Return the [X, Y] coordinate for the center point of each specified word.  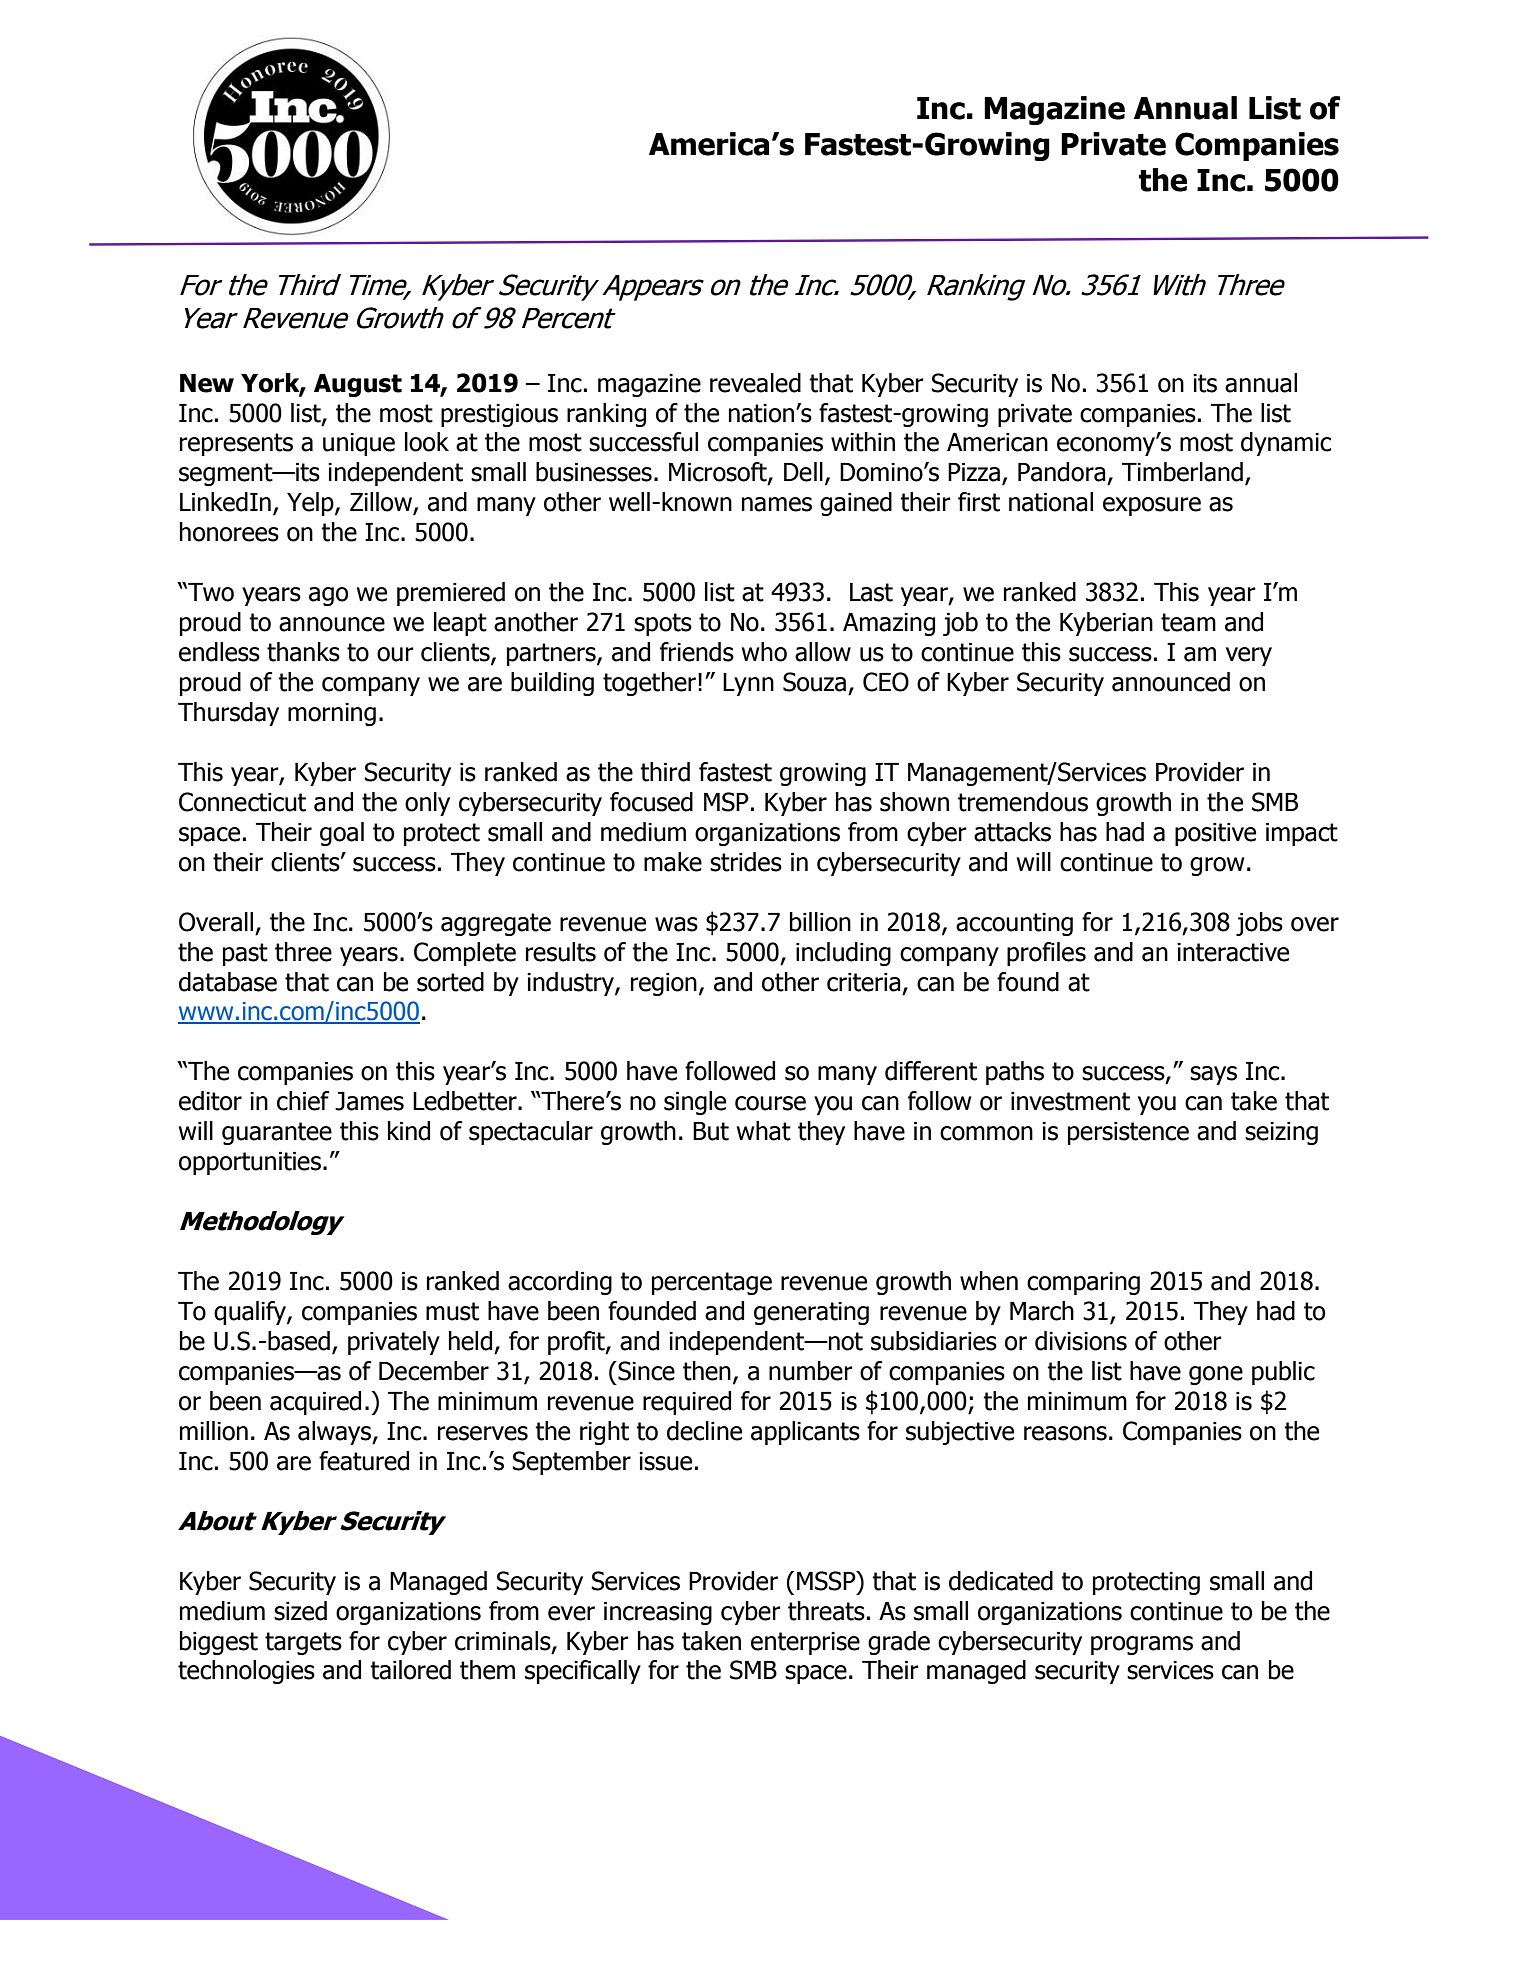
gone [1216, 1375]
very [1249, 656]
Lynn [748, 684]
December [434, 1371]
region [664, 984]
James [369, 1101]
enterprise [805, 1643]
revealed [755, 383]
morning [332, 714]
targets [303, 1643]
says [1213, 1075]
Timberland [1182, 472]
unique [359, 444]
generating [811, 1313]
